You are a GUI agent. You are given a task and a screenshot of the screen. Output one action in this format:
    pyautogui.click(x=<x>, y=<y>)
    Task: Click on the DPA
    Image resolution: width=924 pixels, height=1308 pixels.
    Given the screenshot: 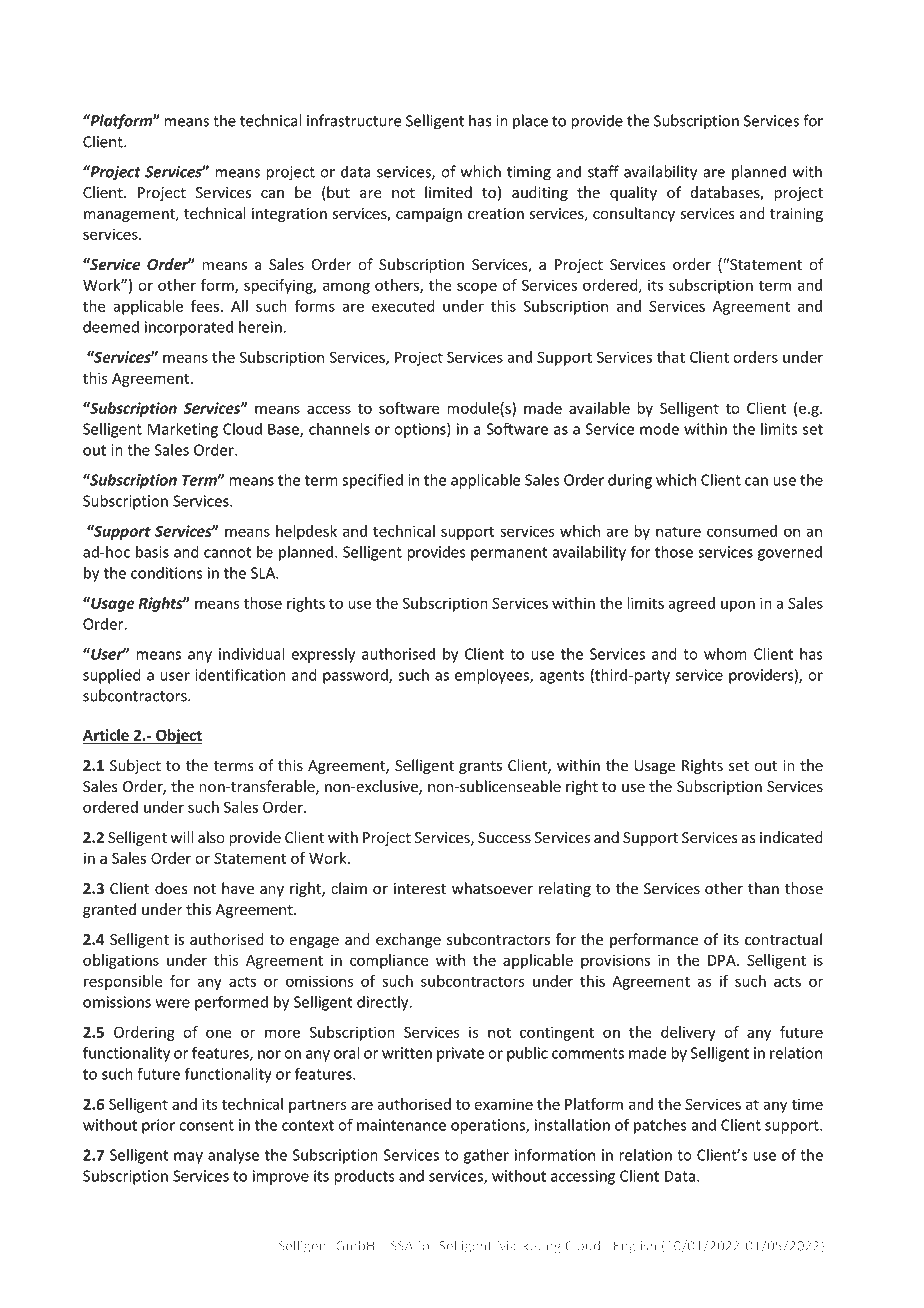 What is the action you would take?
    pyautogui.click(x=723, y=960)
